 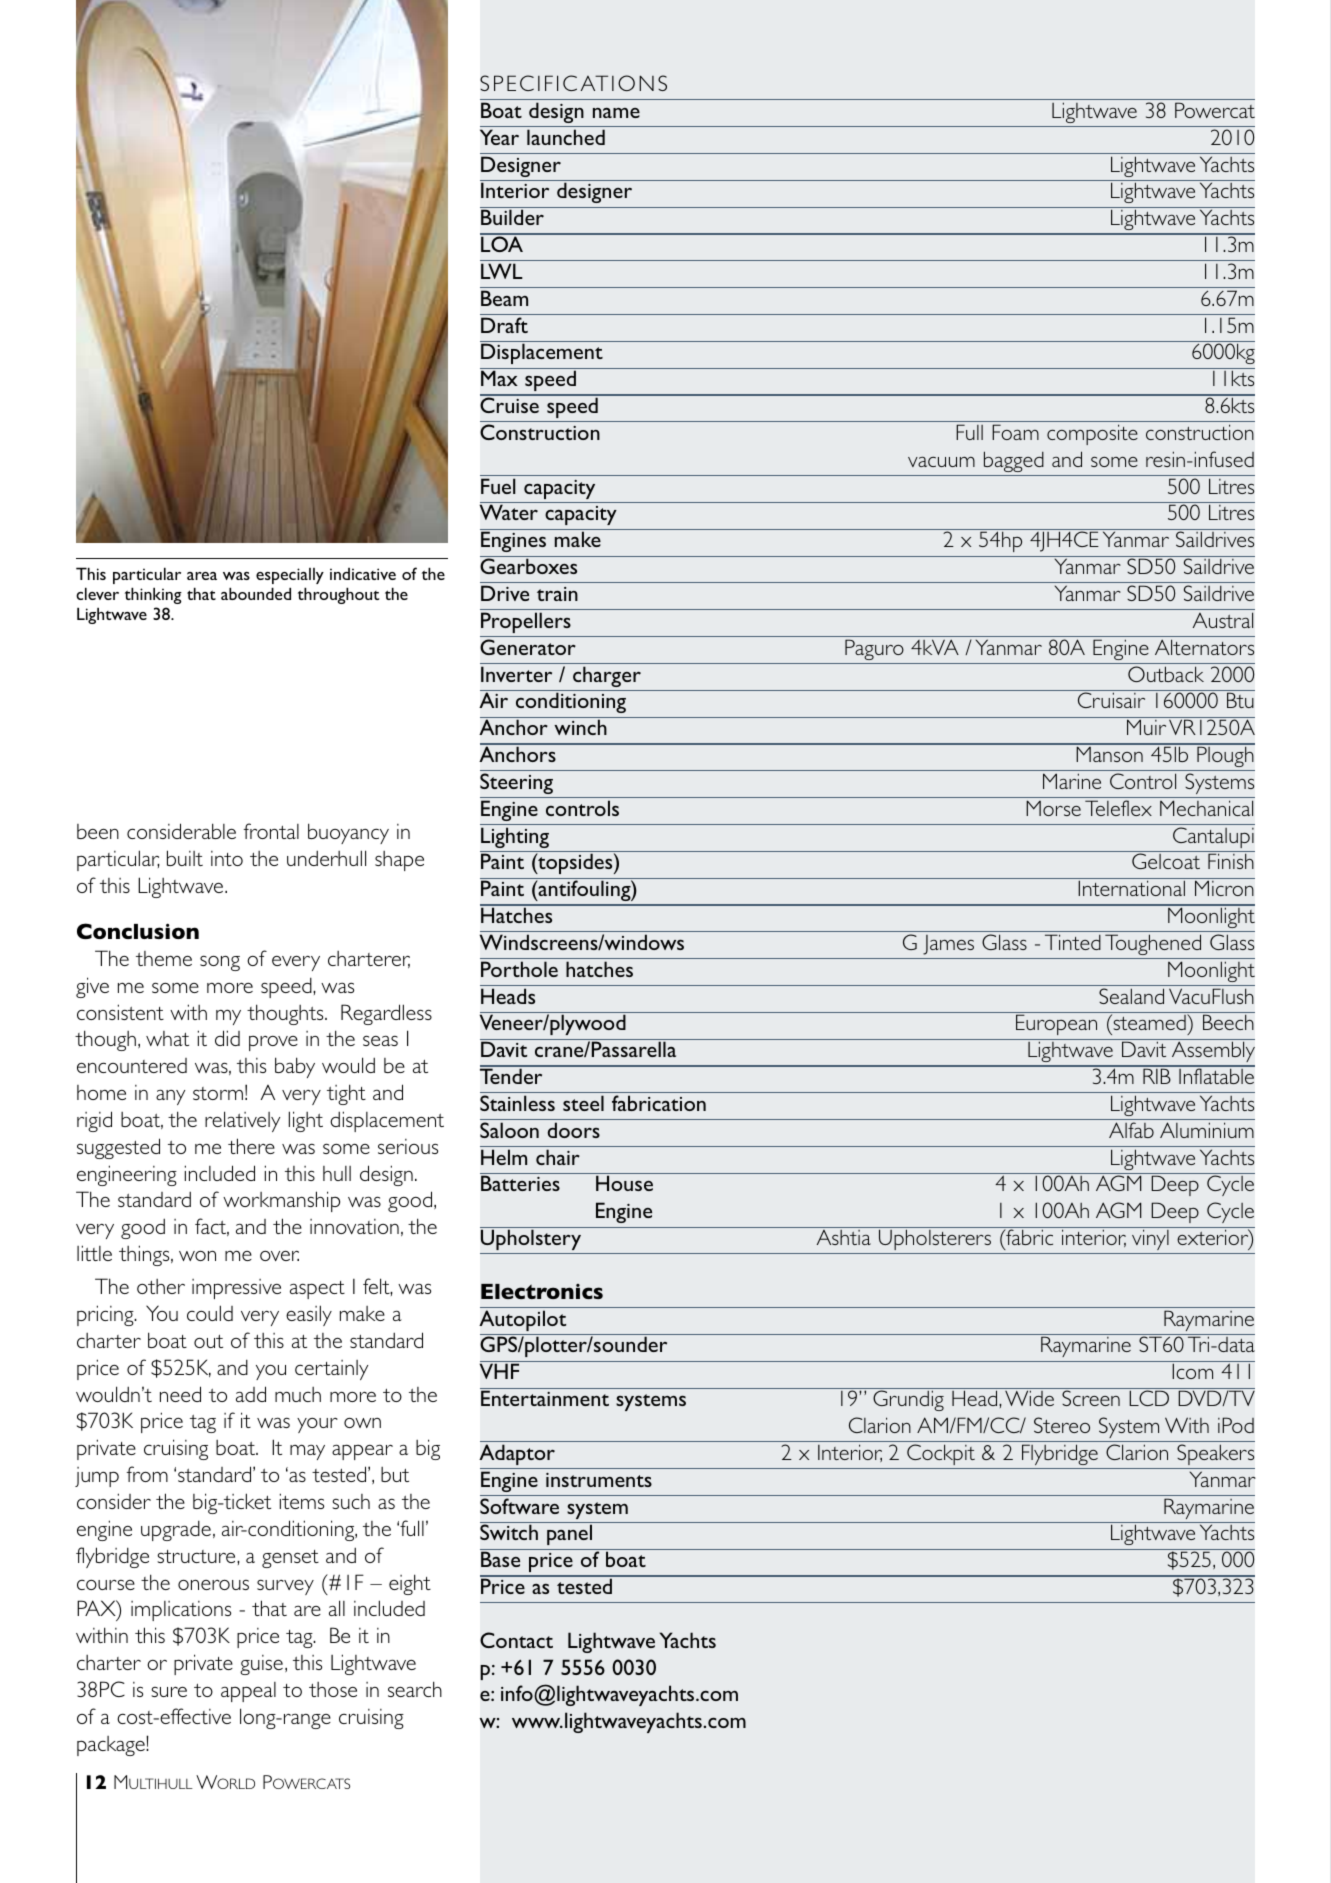 I want to click on Outback, so click(x=1166, y=674).
